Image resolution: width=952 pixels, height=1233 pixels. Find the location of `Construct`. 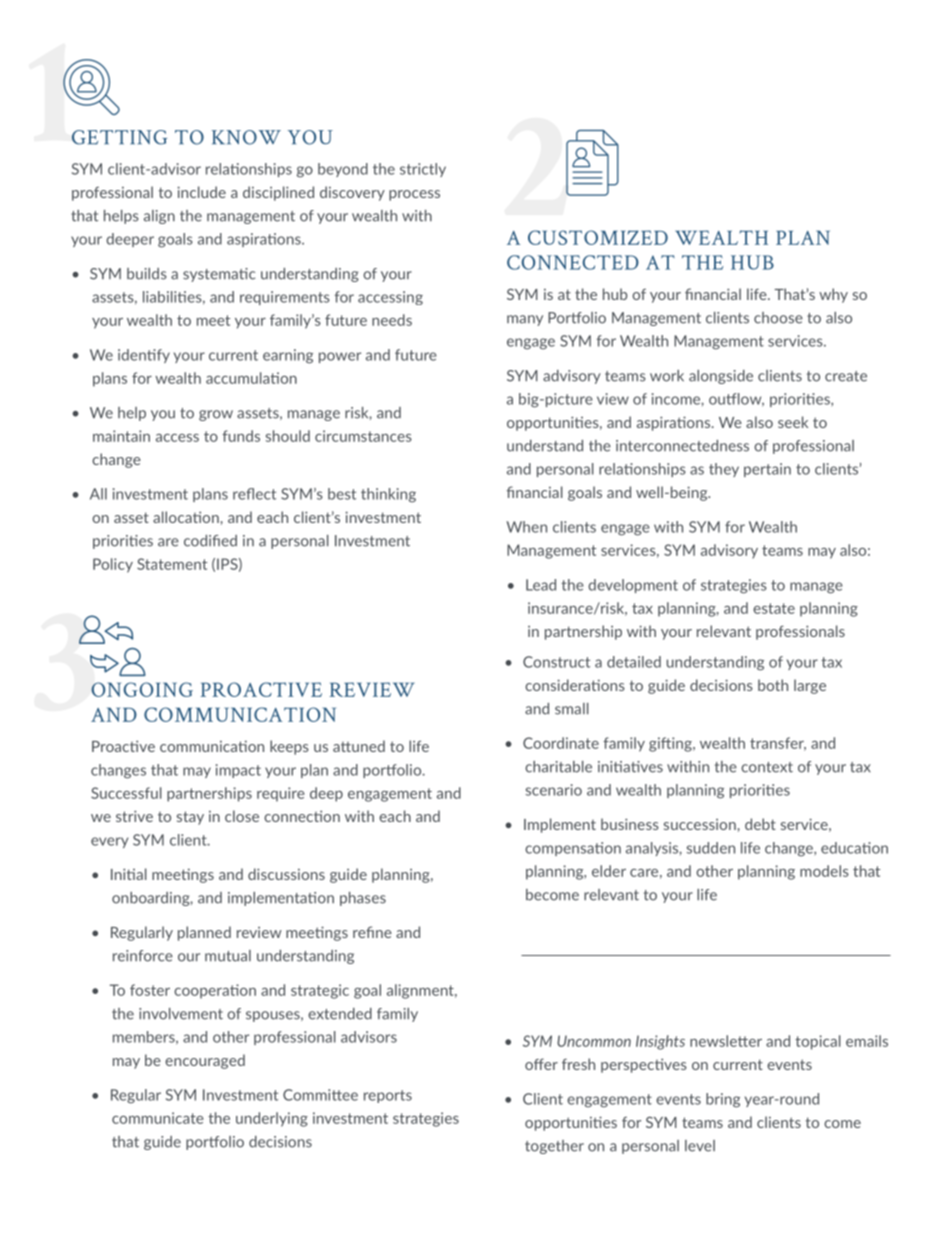

Construct is located at coordinates (556, 662).
